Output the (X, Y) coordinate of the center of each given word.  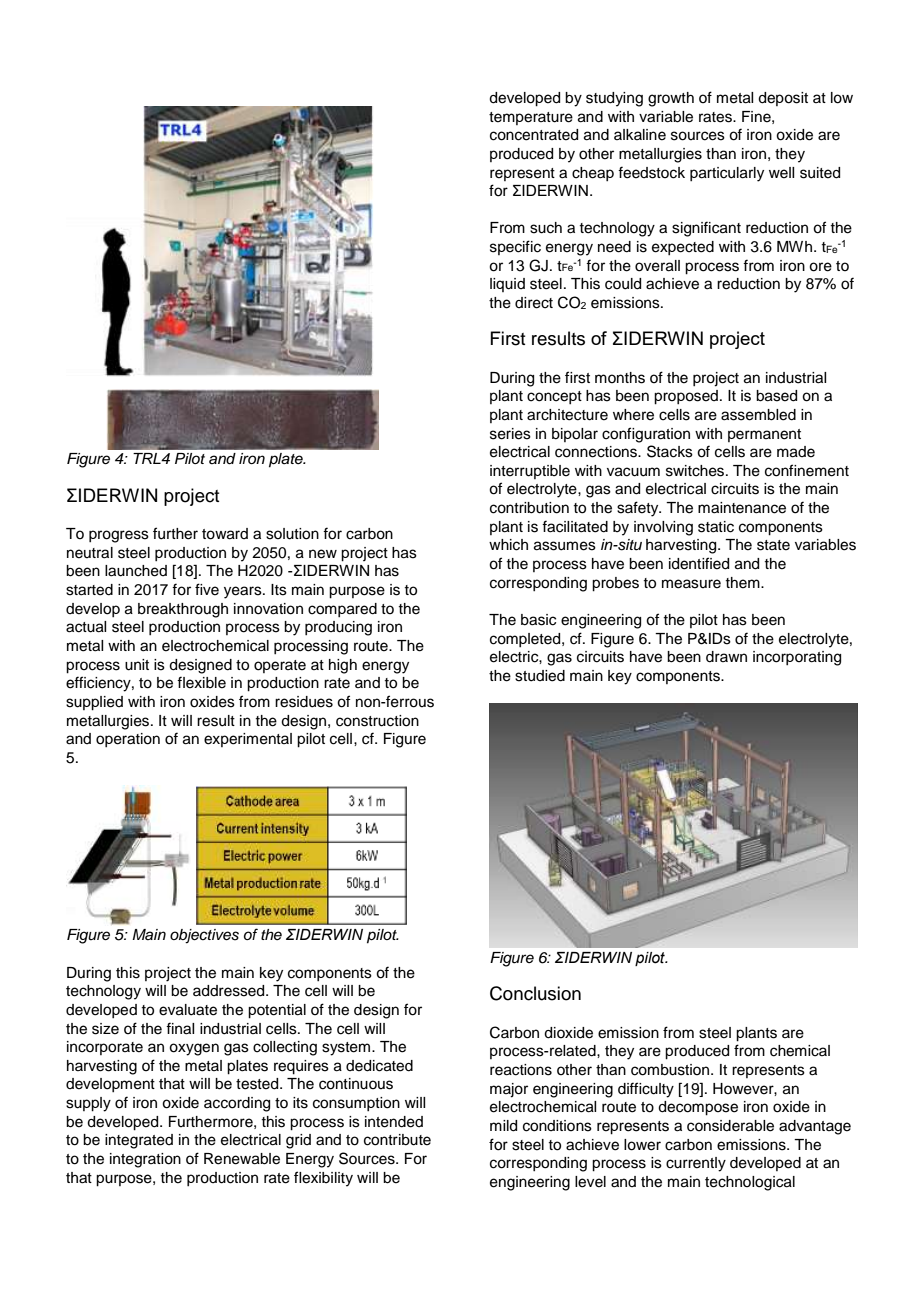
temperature (531, 118)
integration (145, 1160)
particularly (727, 174)
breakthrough (183, 610)
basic (538, 620)
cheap (593, 174)
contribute (397, 1140)
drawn (726, 657)
